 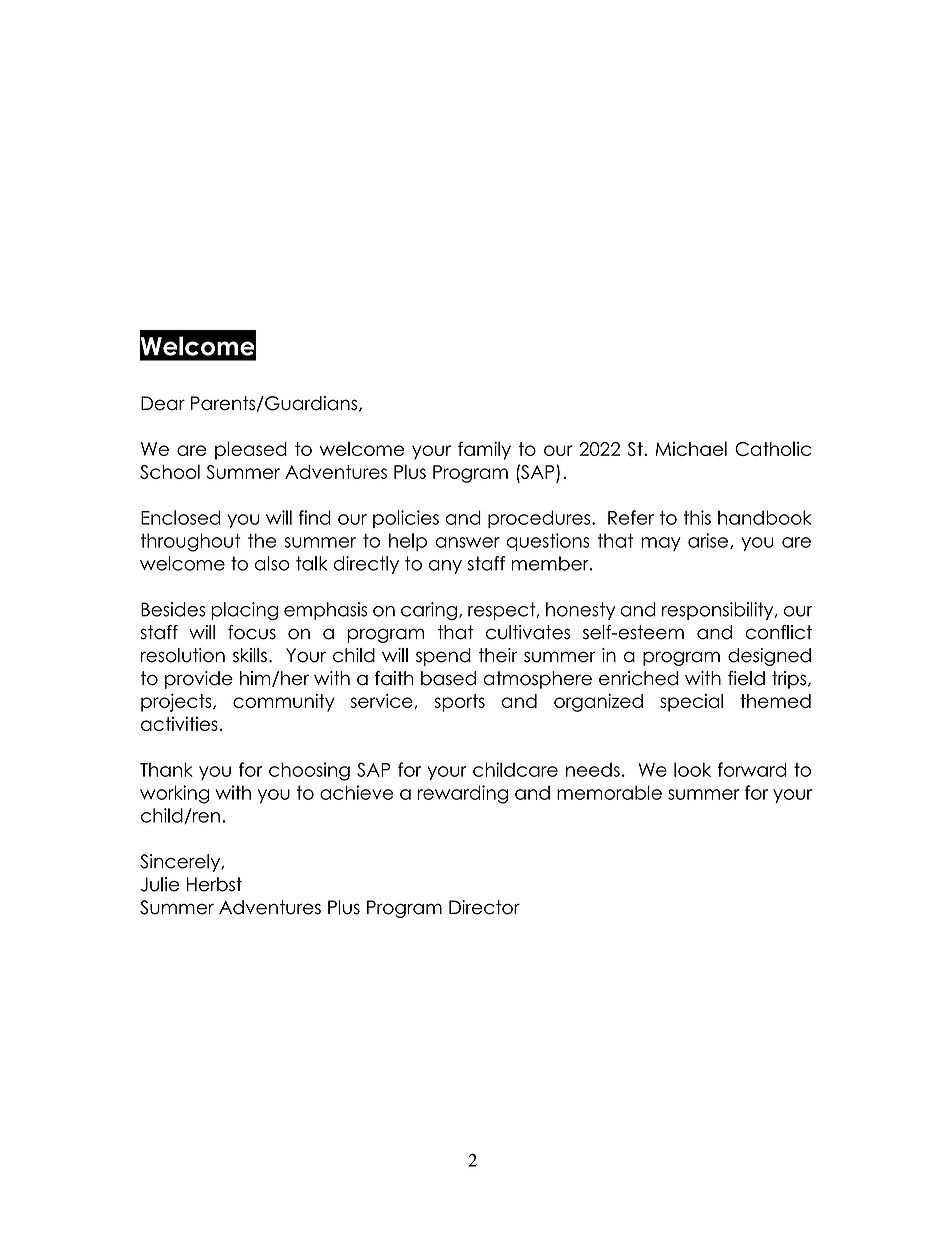 I want to click on look, so click(x=692, y=769).
